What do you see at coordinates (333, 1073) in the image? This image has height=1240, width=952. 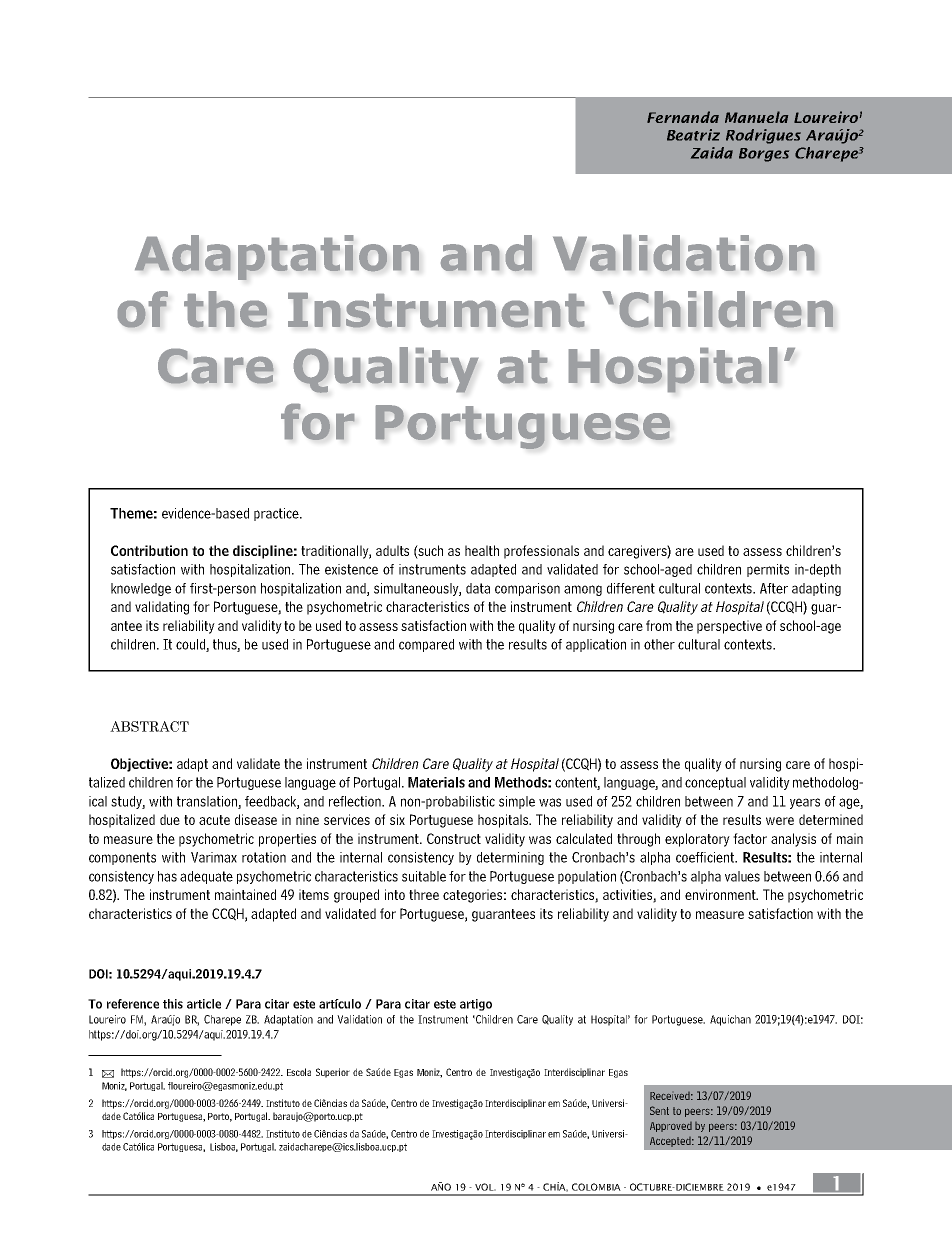 I see `Superior` at bounding box center [333, 1073].
